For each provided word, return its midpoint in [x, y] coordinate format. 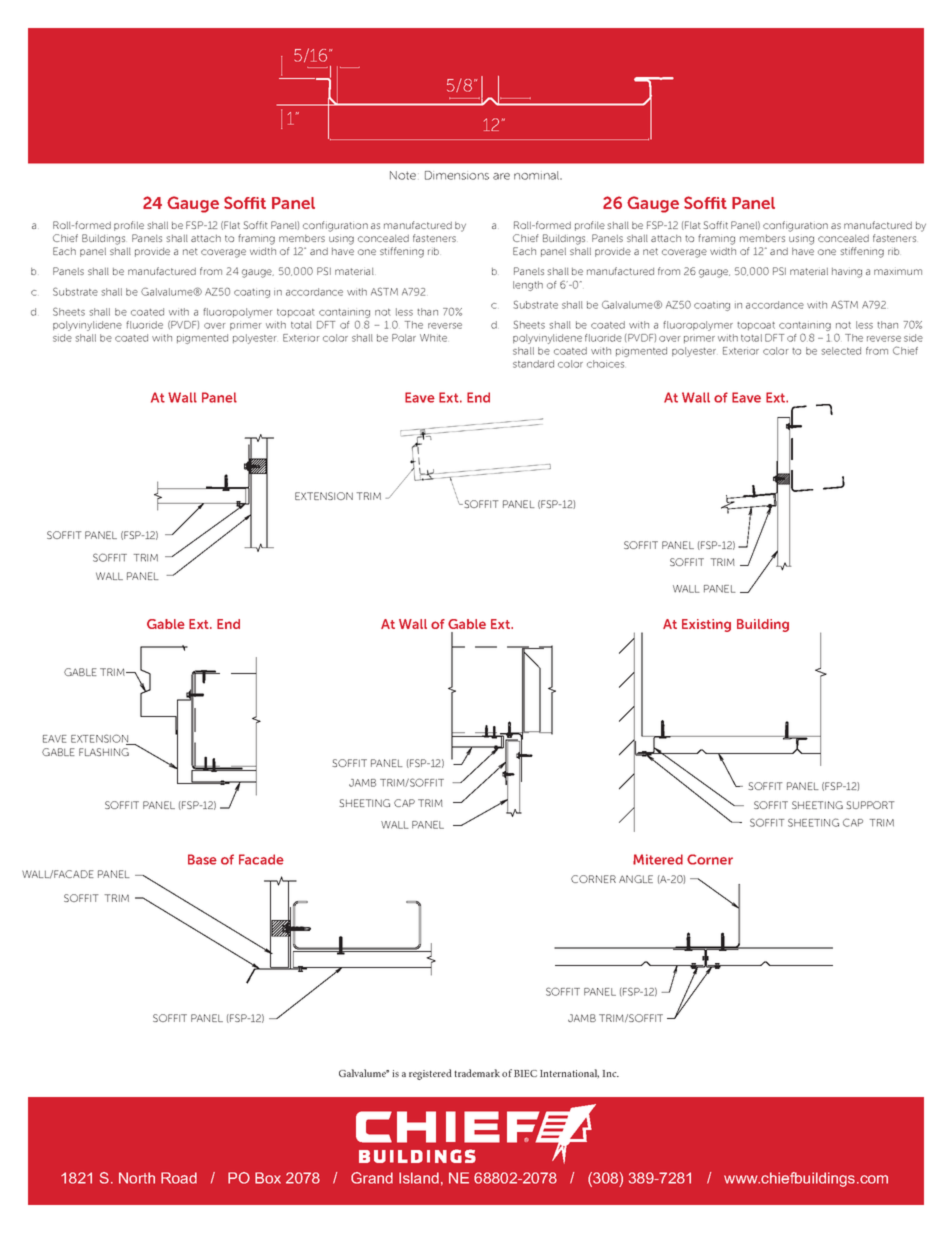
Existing [706, 625]
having [847, 273]
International [569, 1073]
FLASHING [104, 752]
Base [202, 859]
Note [403, 175]
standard [533, 364]
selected [841, 351]
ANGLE [636, 879]
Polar [404, 338]
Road [179, 1178]
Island [419, 1178]
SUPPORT [870, 805]
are [501, 176]
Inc [611, 1073]
